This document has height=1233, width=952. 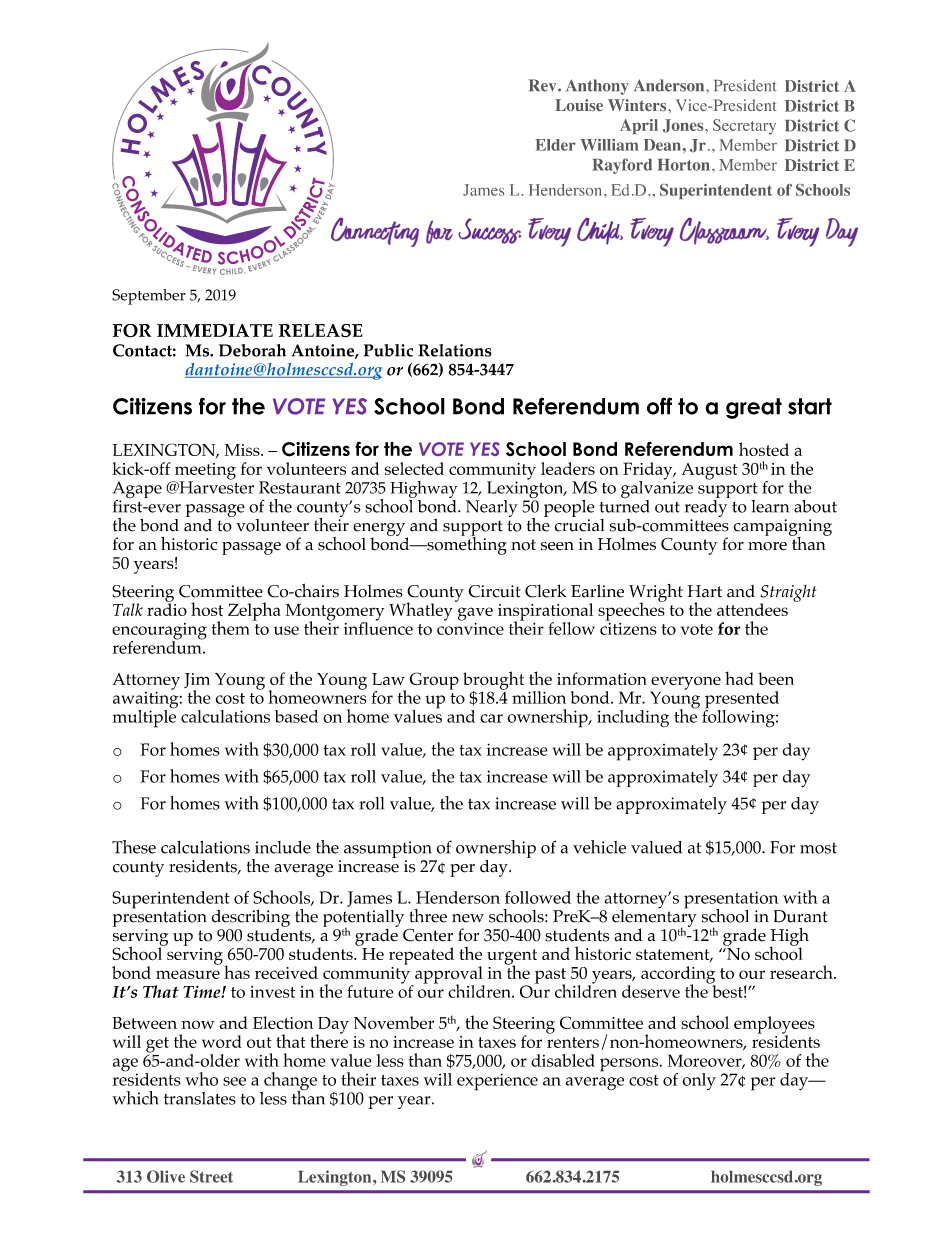 I want to click on Rev, so click(x=544, y=85).
